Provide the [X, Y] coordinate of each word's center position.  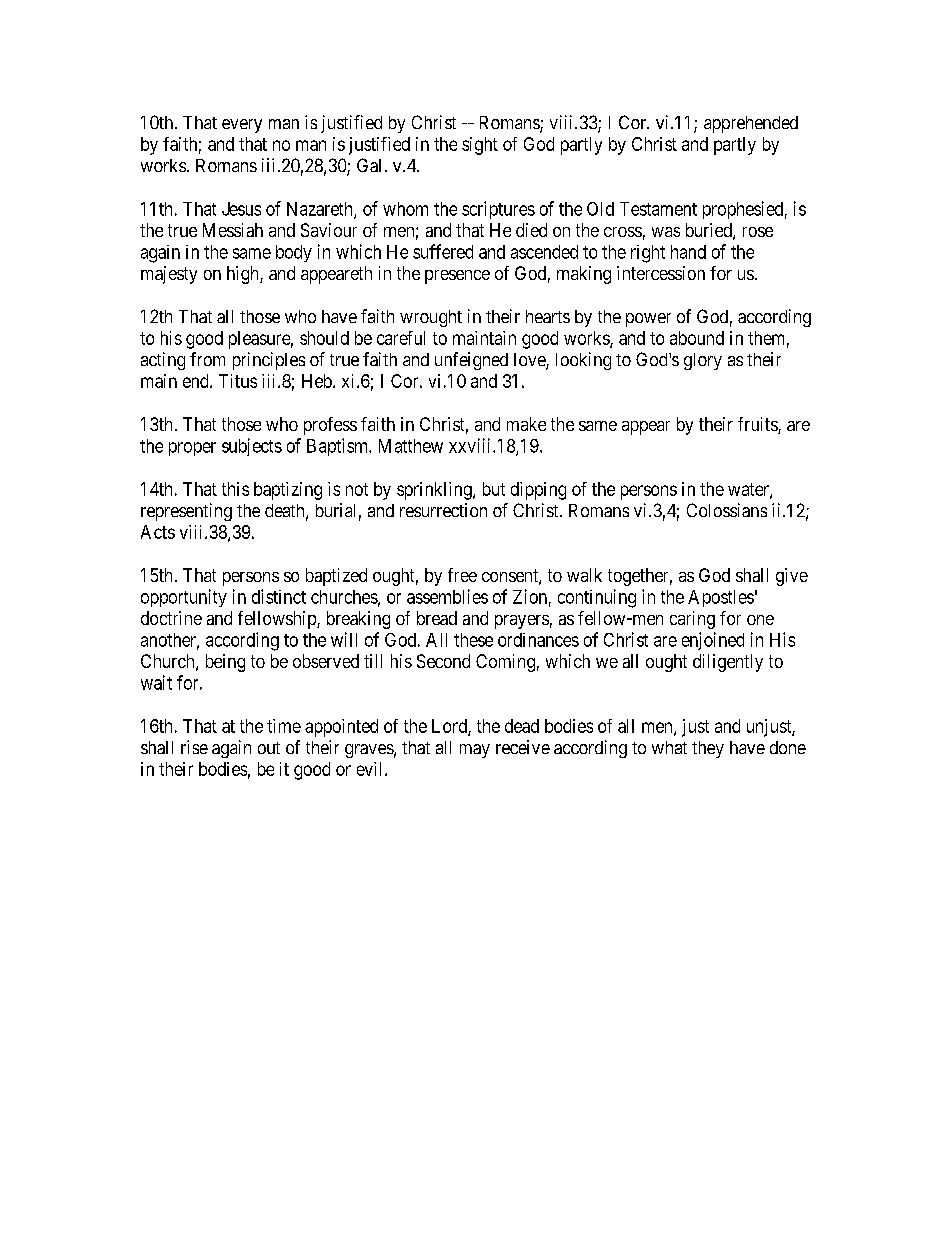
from [207, 359]
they [708, 749]
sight [480, 146]
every [242, 126]
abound [697, 338]
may [475, 751]
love [530, 361]
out [269, 748]
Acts [158, 532]
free [462, 575]
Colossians [727, 510]
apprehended [751, 124]
